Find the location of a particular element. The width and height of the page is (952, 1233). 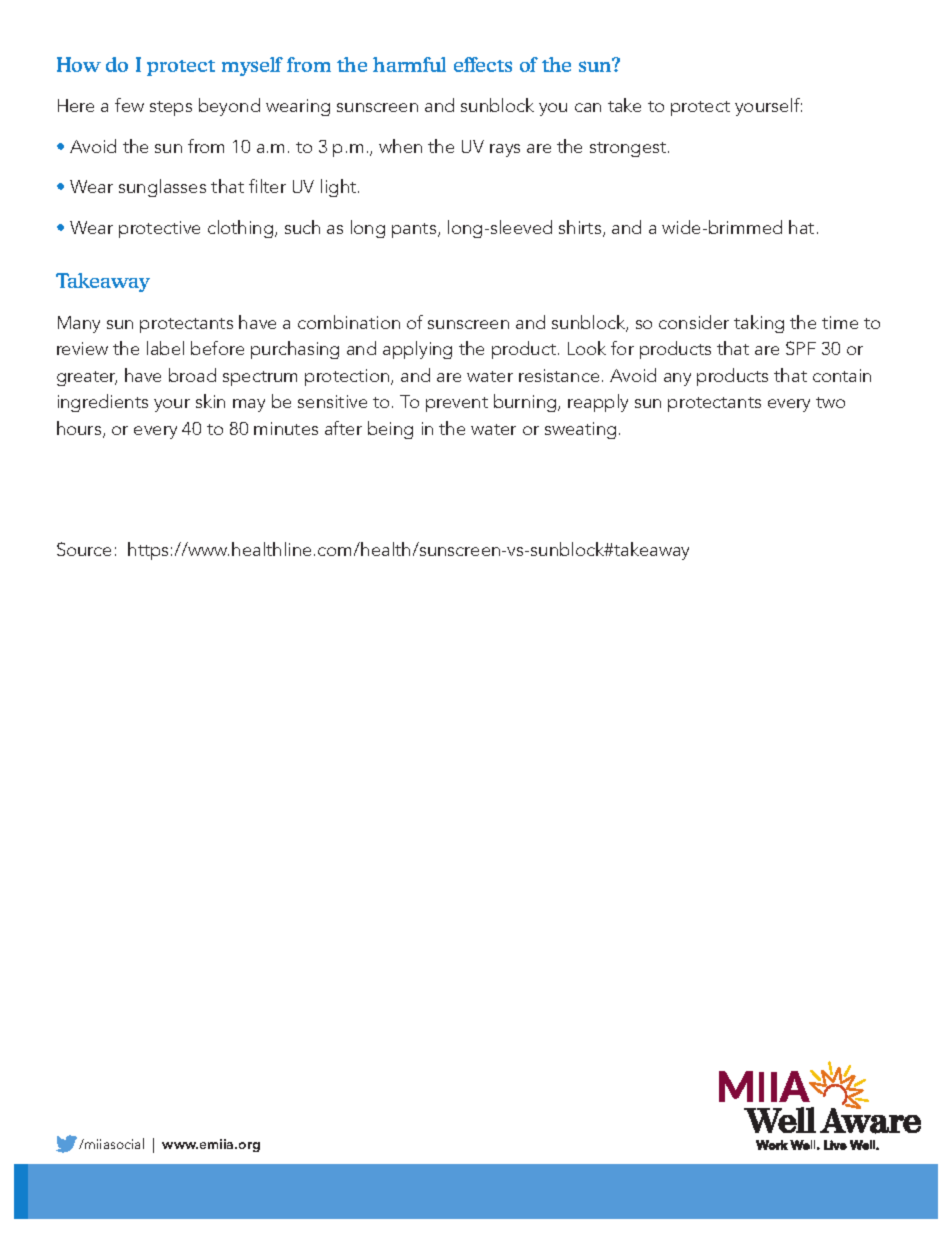

taking is located at coordinates (759, 324).
